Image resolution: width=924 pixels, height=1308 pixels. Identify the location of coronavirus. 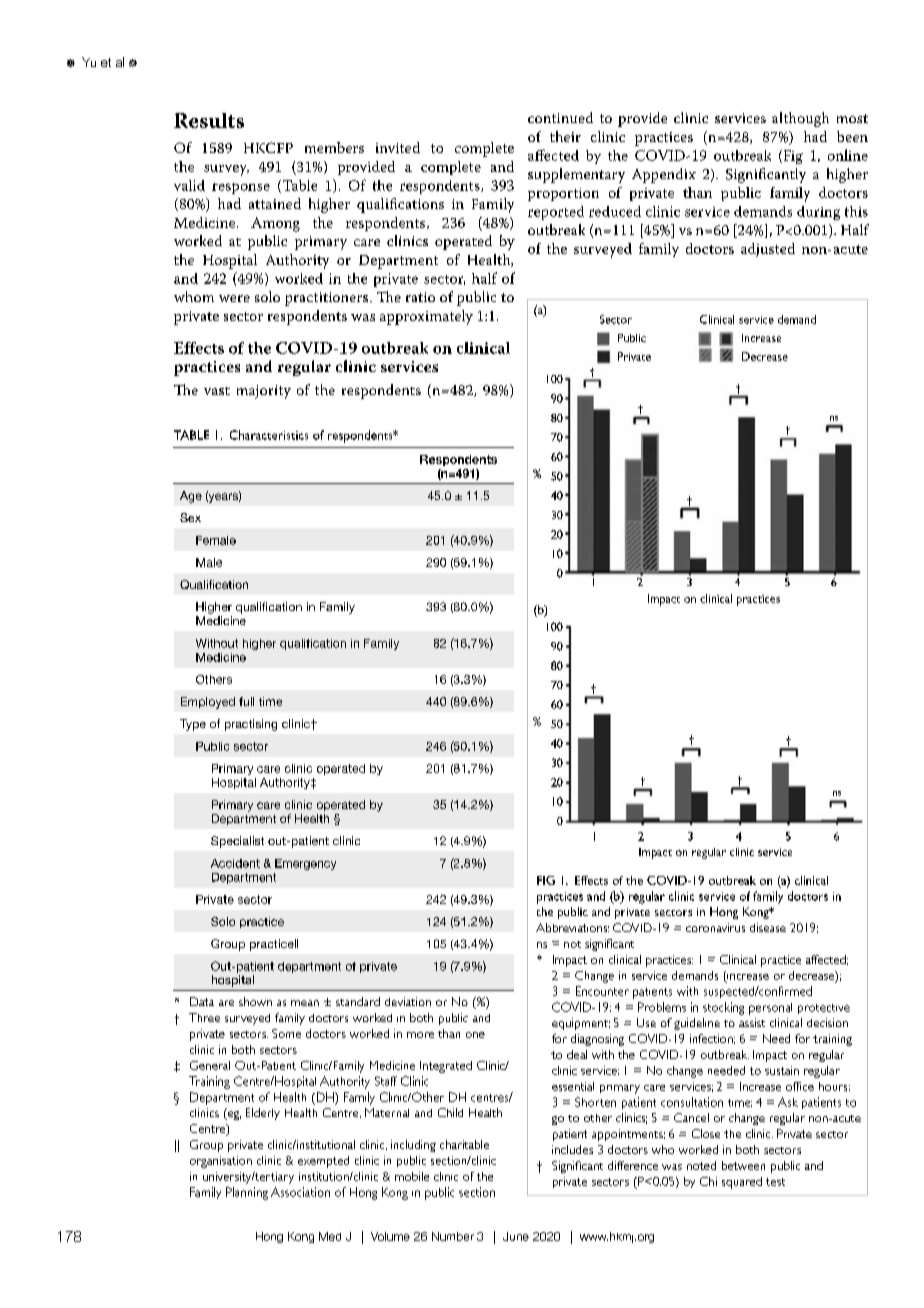
(715, 927).
